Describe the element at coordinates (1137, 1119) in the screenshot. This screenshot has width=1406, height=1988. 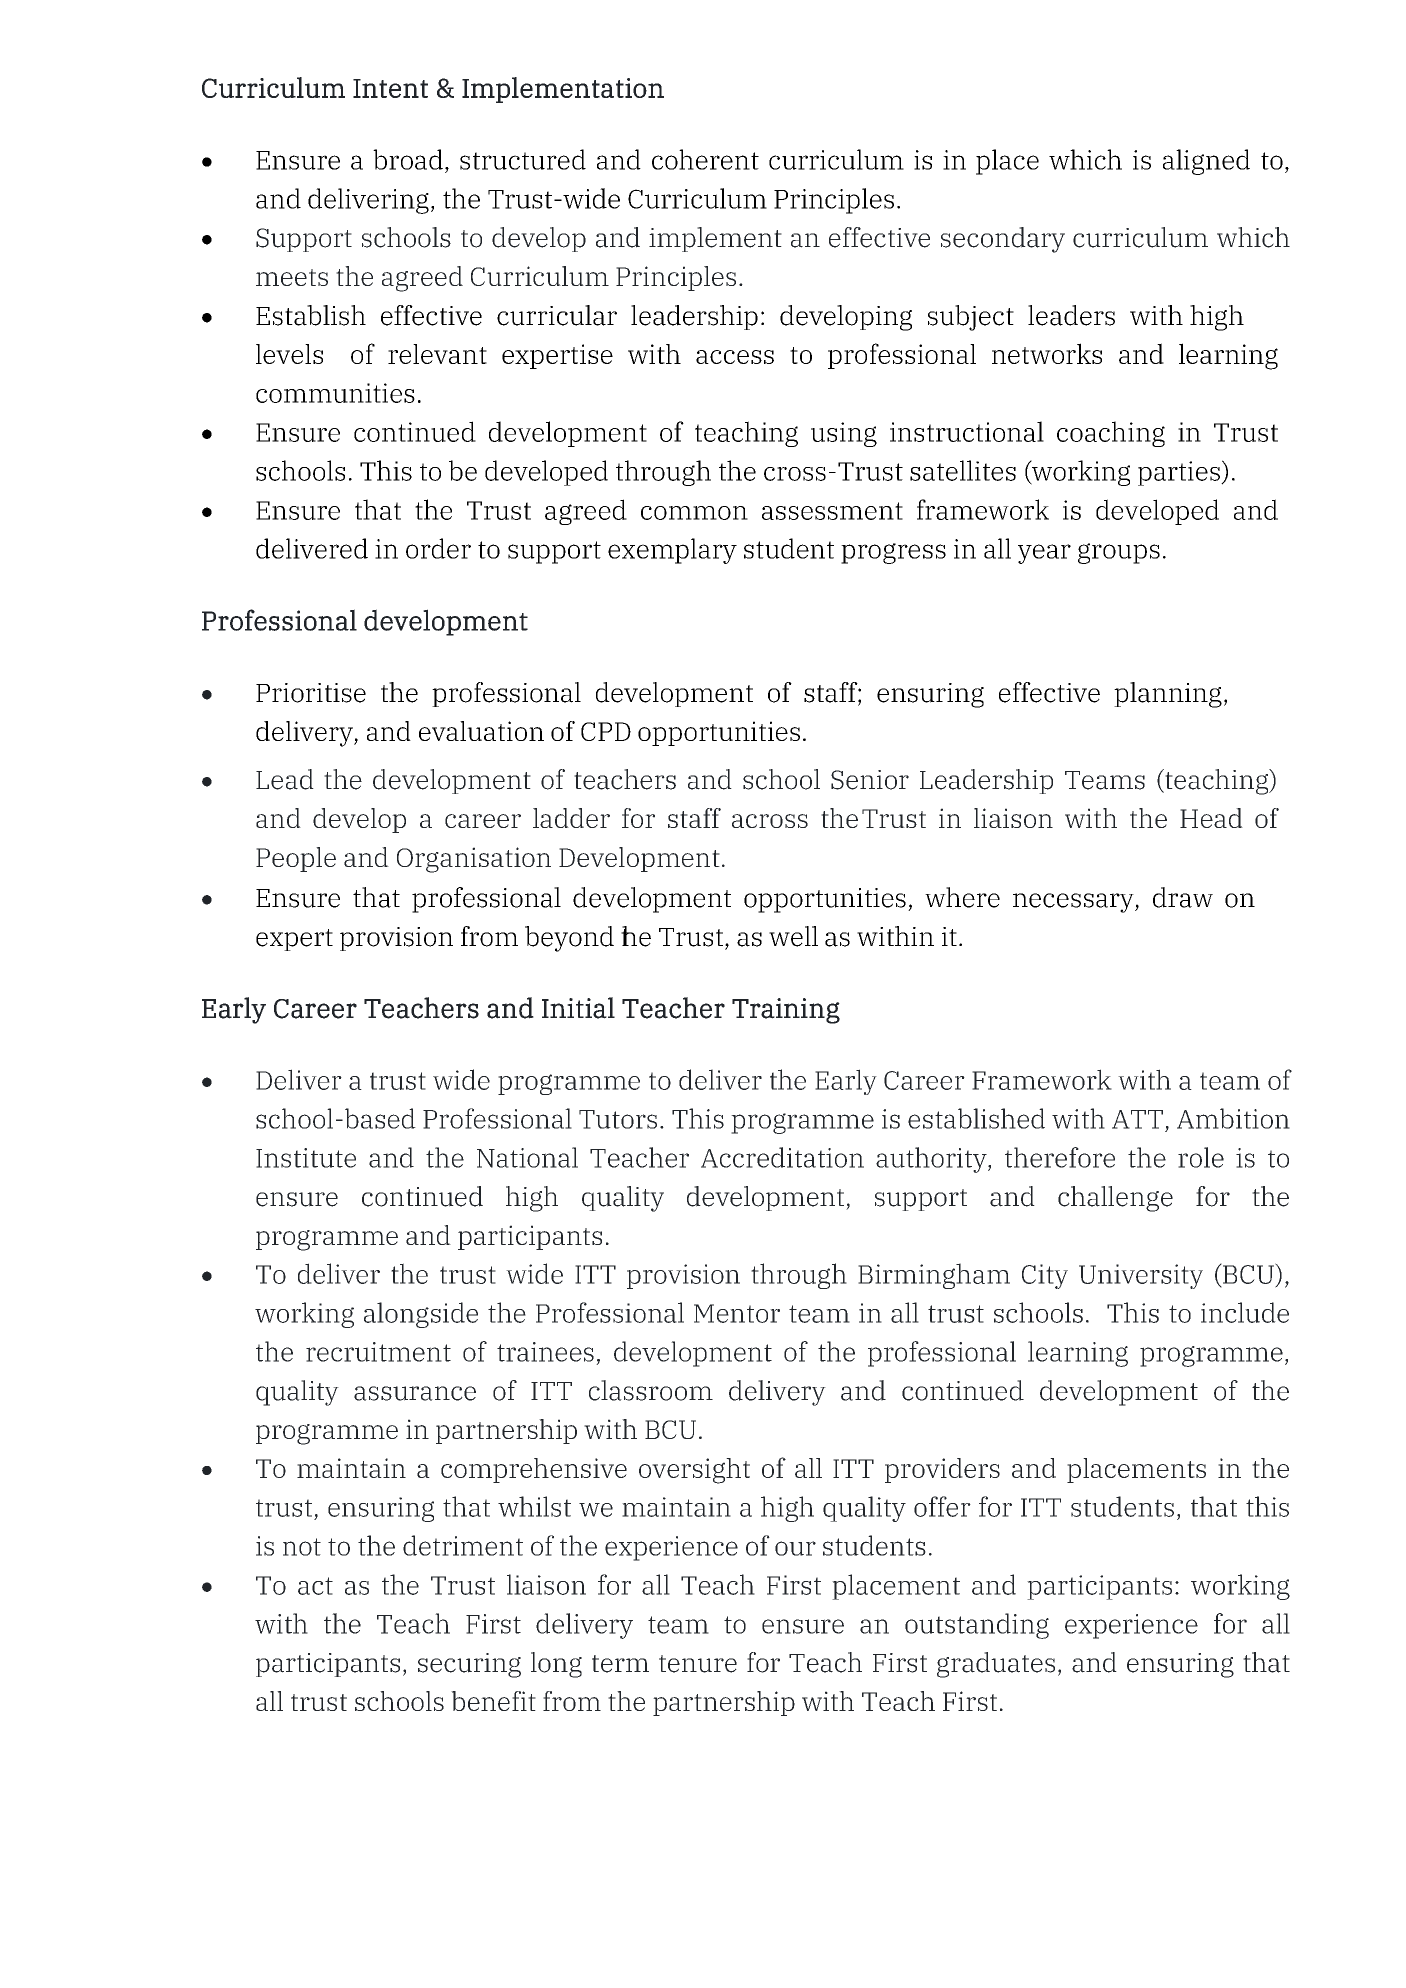
I see `ATT` at that location.
